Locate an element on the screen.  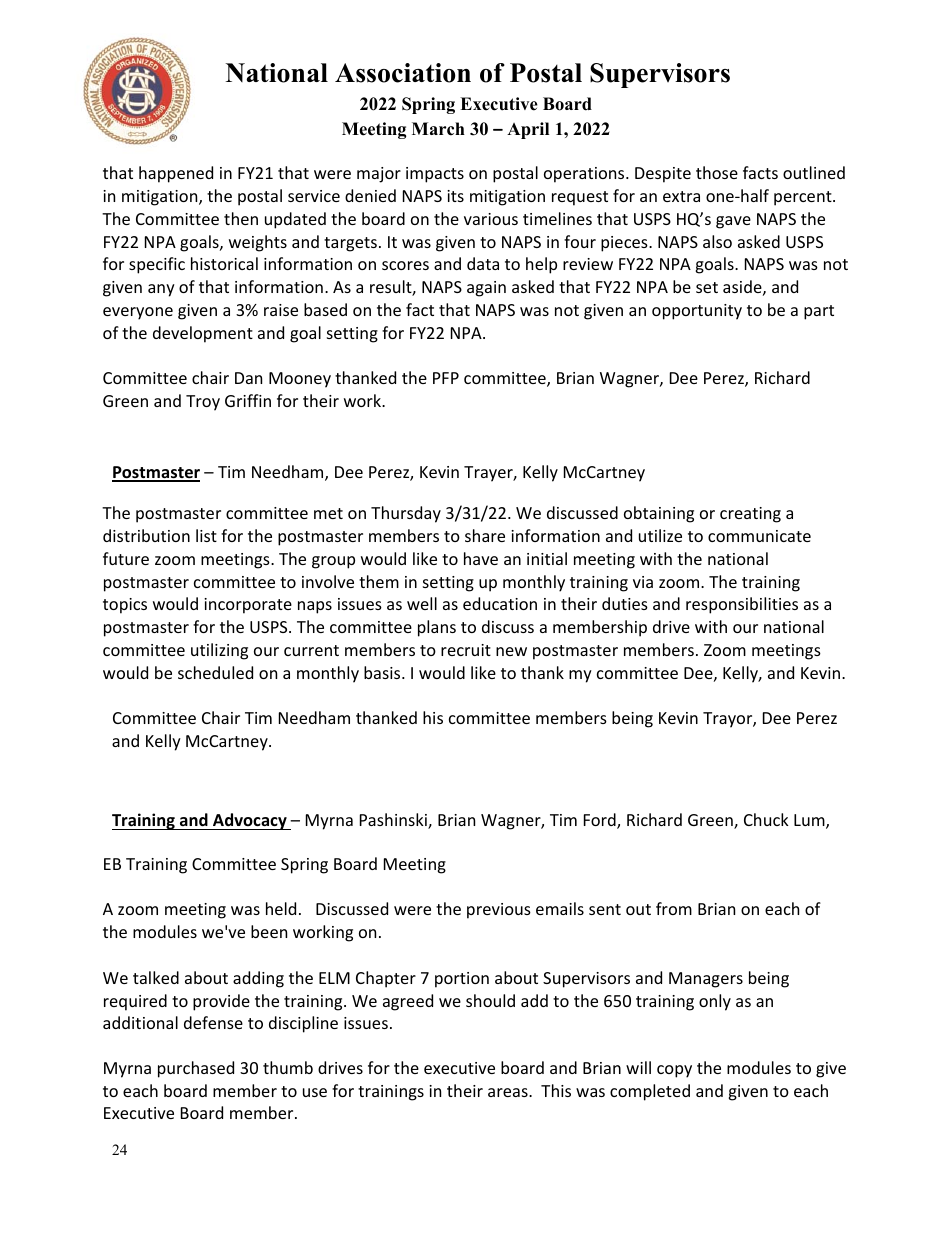
copy is located at coordinates (674, 1071).
